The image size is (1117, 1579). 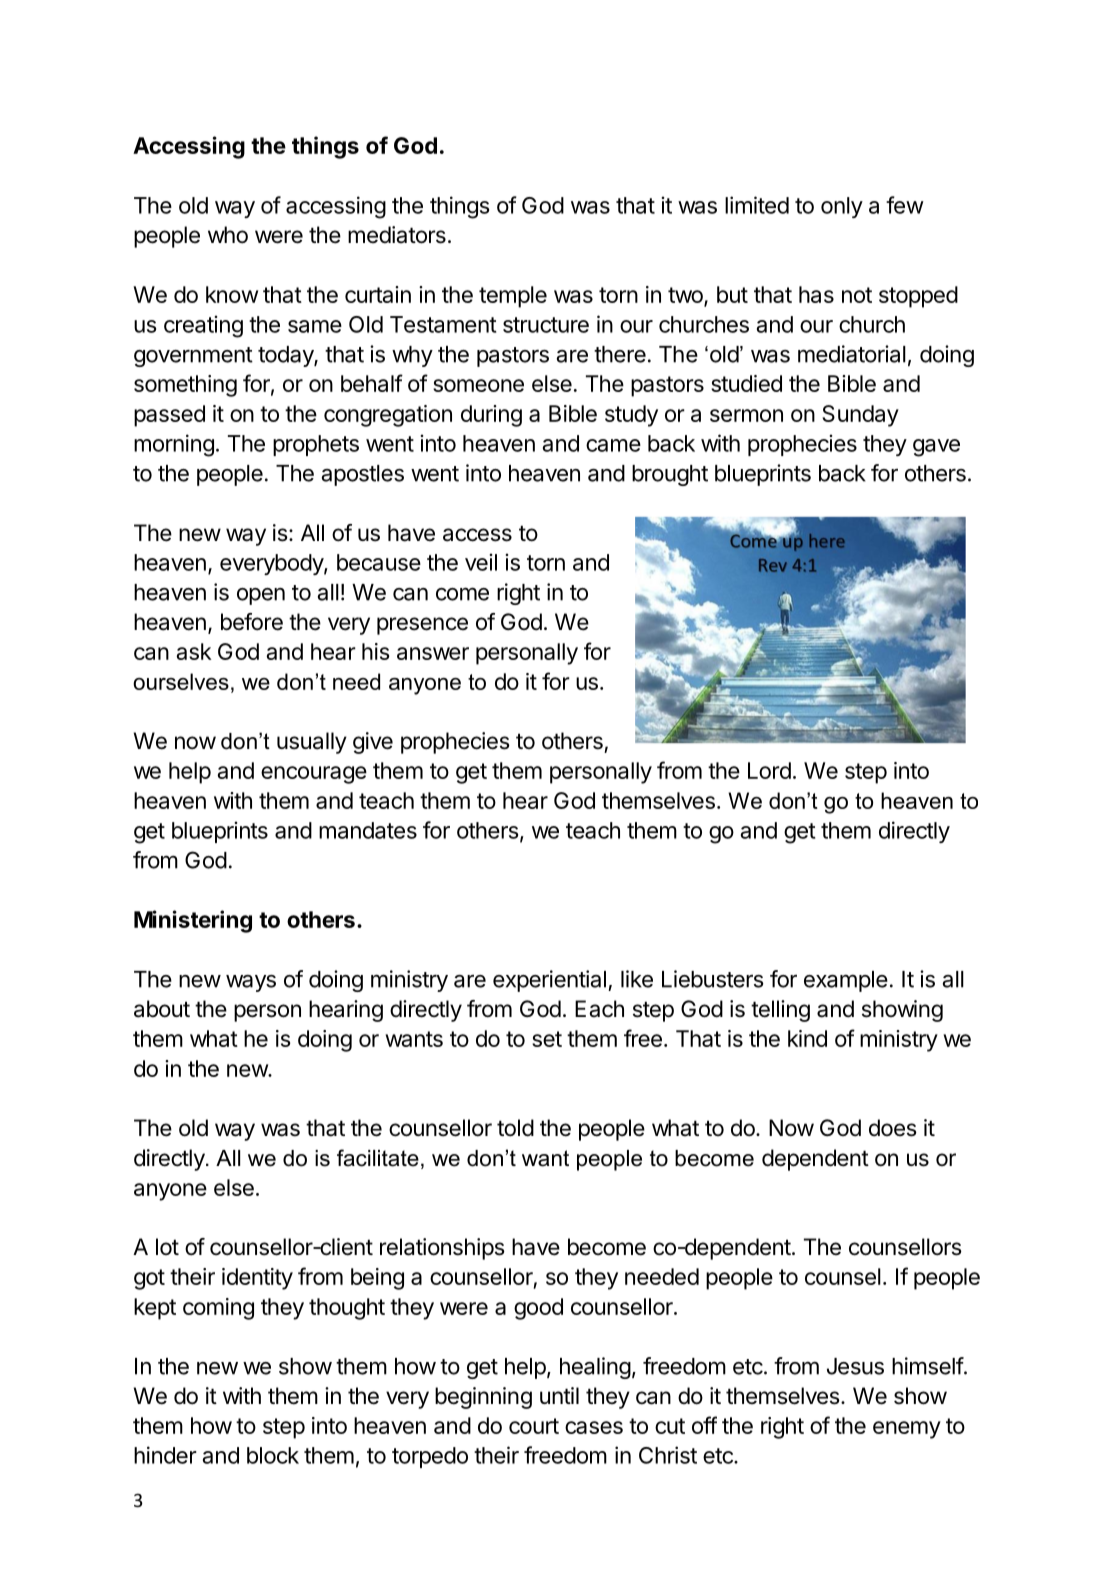 What do you see at coordinates (842, 207) in the page?
I see `only` at bounding box center [842, 207].
